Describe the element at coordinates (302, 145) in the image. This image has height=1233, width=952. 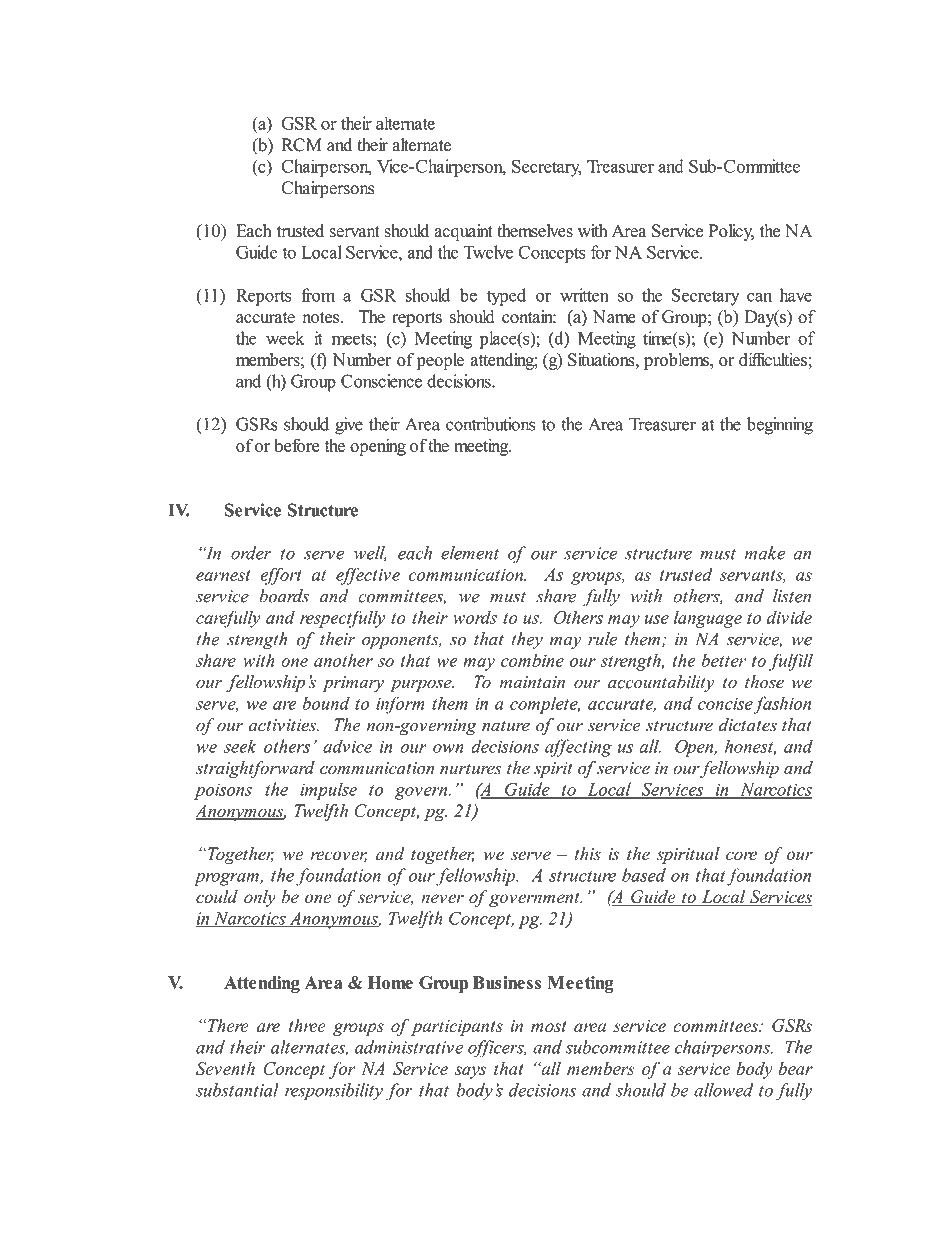
I see `RCM` at that location.
